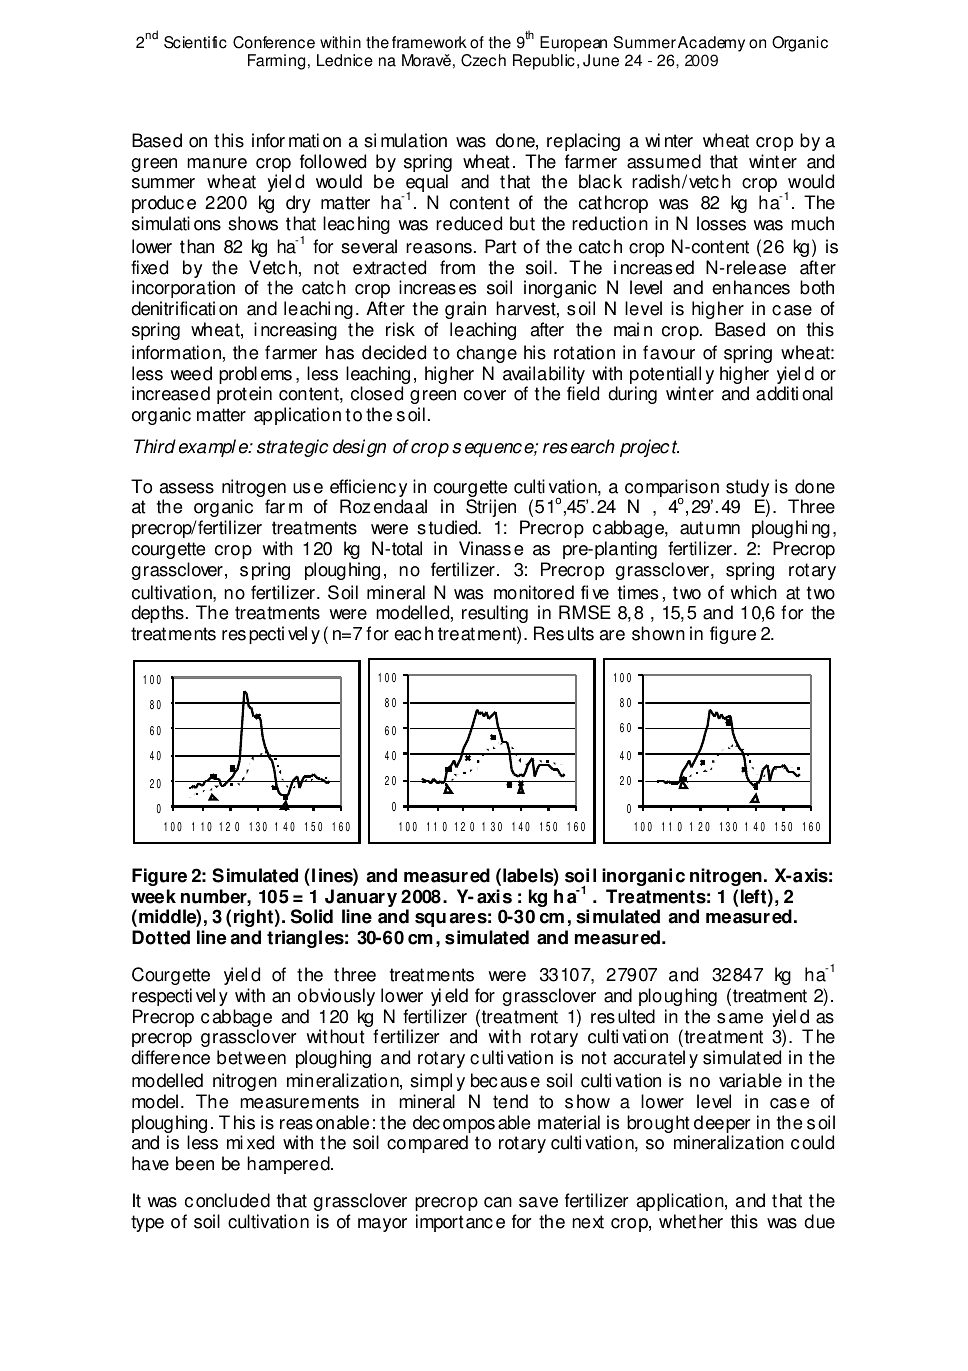  What do you see at coordinates (747, 489) in the screenshot?
I see `study` at bounding box center [747, 489].
